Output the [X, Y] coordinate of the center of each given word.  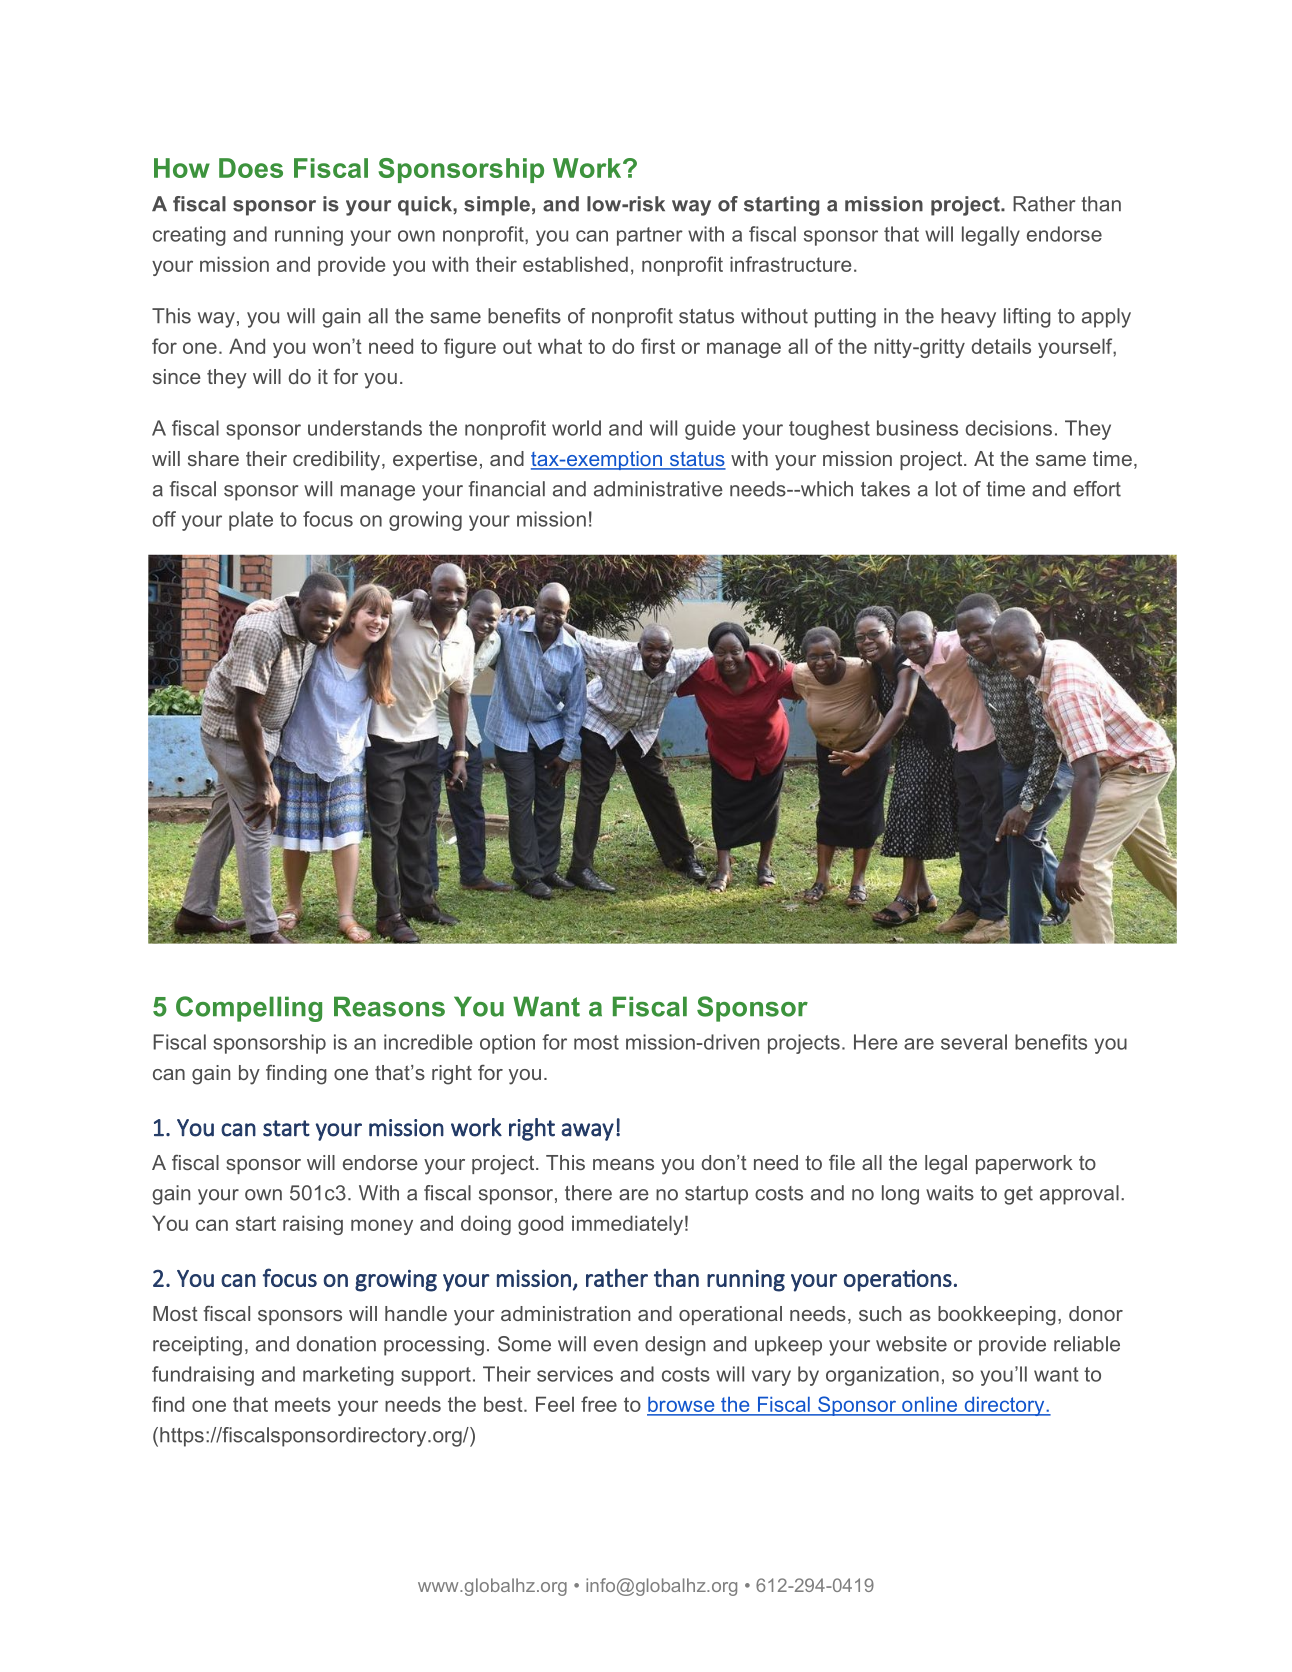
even [616, 1346]
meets [303, 1404]
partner [650, 236]
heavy [968, 318]
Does [251, 168]
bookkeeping [997, 1316]
